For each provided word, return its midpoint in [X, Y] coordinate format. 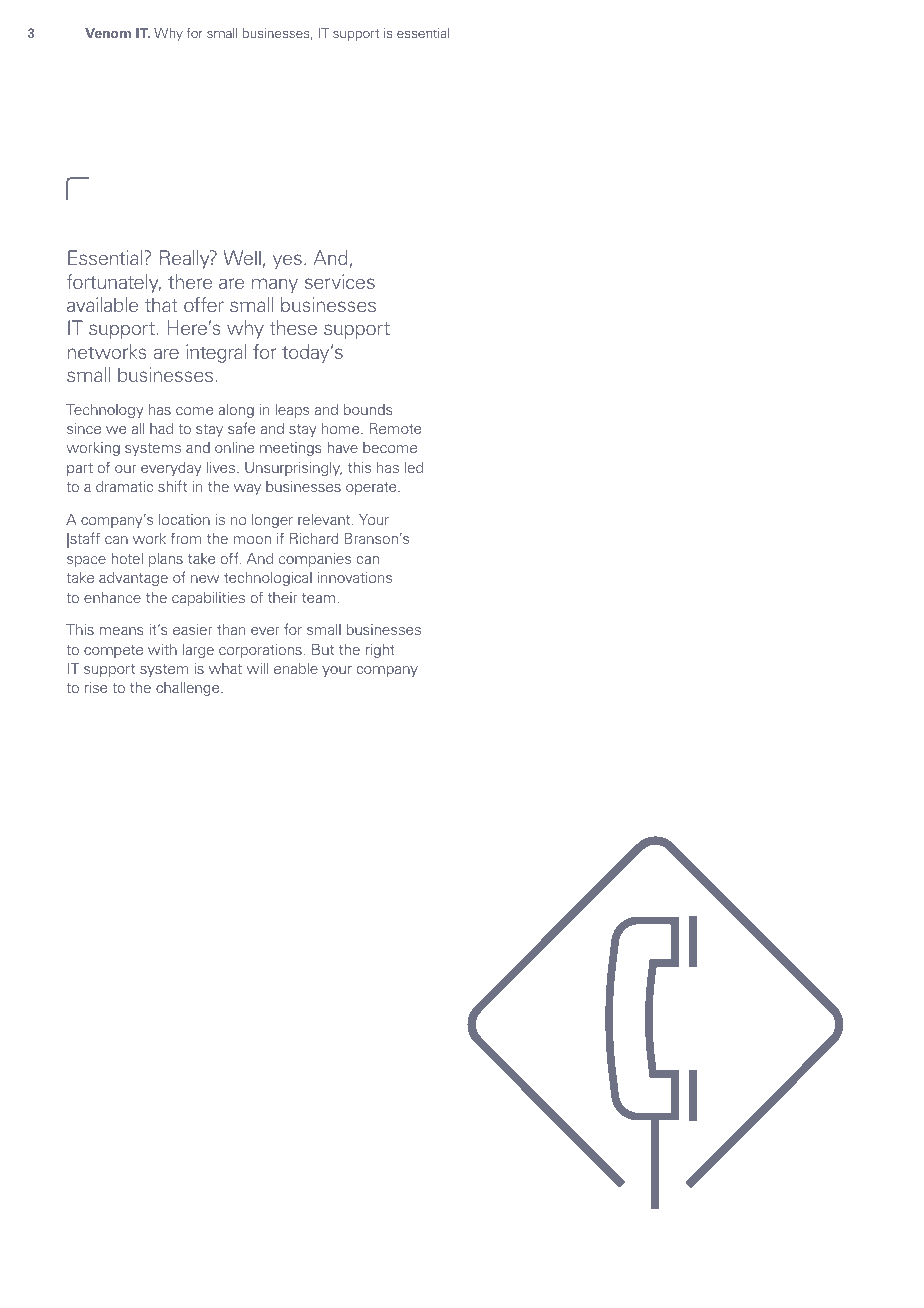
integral [216, 353]
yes [287, 261]
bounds [368, 409]
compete [113, 651]
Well [242, 257]
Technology [105, 411]
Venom [108, 33]
